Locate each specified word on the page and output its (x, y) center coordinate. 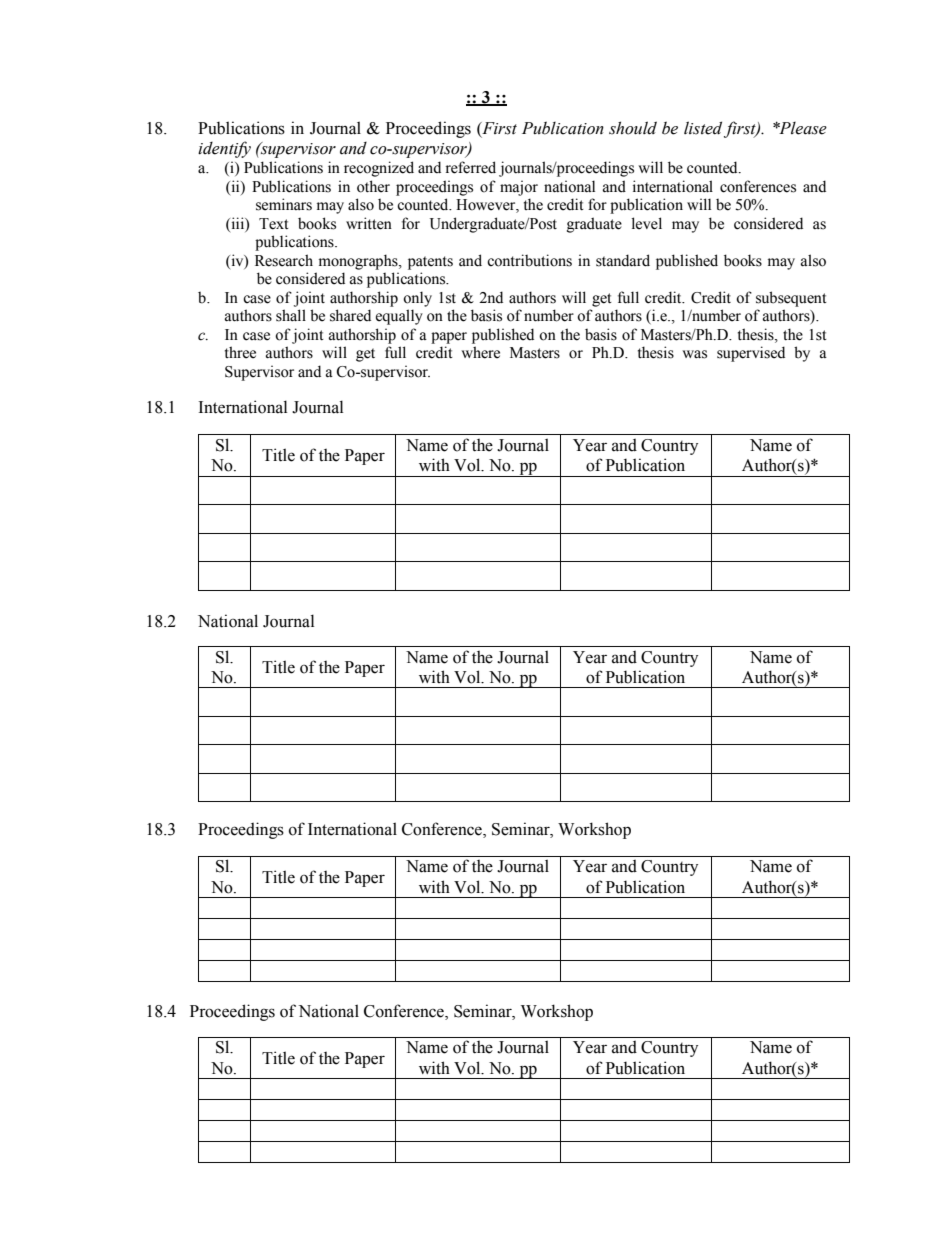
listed (704, 129)
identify (224, 149)
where (480, 352)
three (240, 352)
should (633, 128)
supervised (751, 354)
